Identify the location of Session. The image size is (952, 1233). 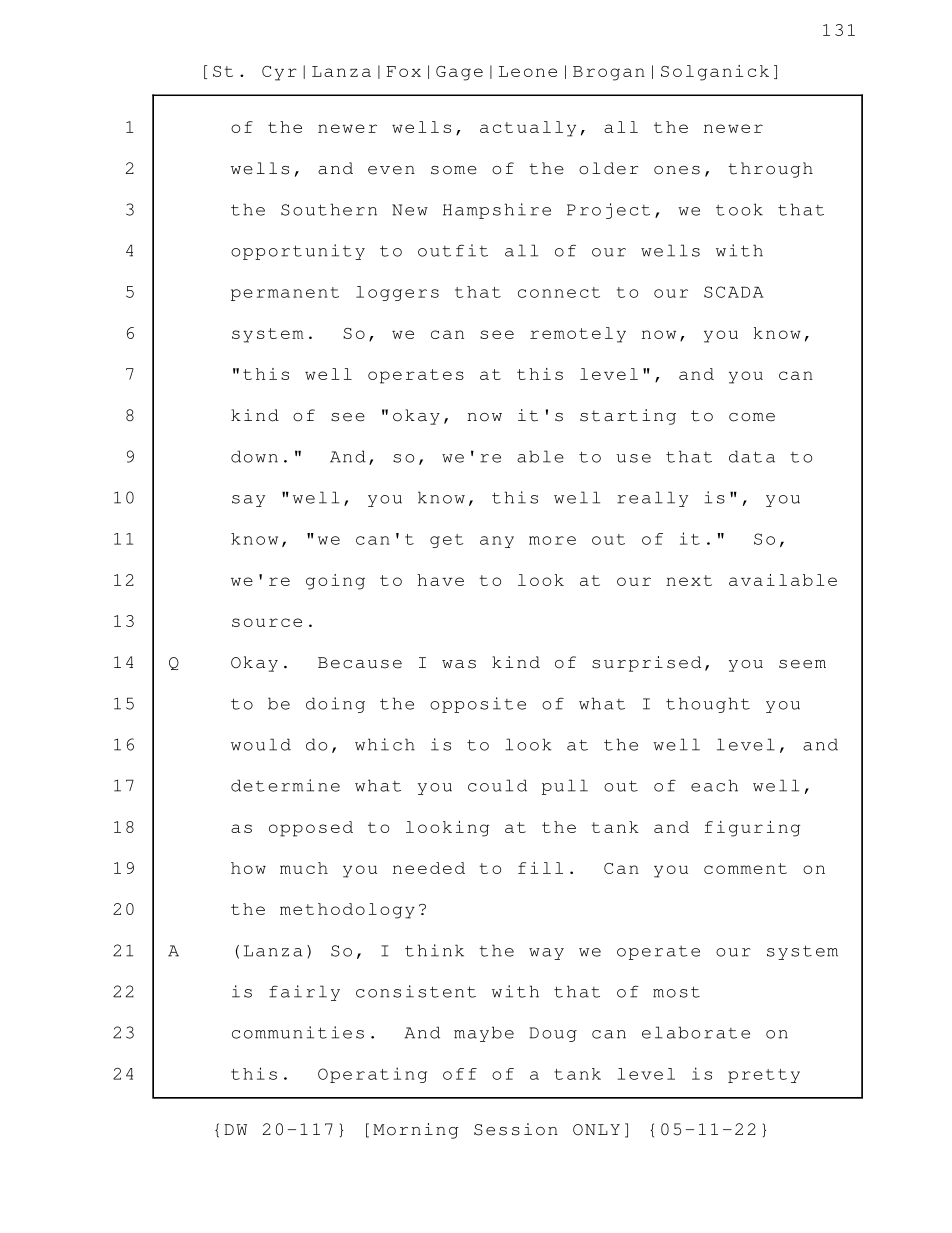
(516, 1129).
